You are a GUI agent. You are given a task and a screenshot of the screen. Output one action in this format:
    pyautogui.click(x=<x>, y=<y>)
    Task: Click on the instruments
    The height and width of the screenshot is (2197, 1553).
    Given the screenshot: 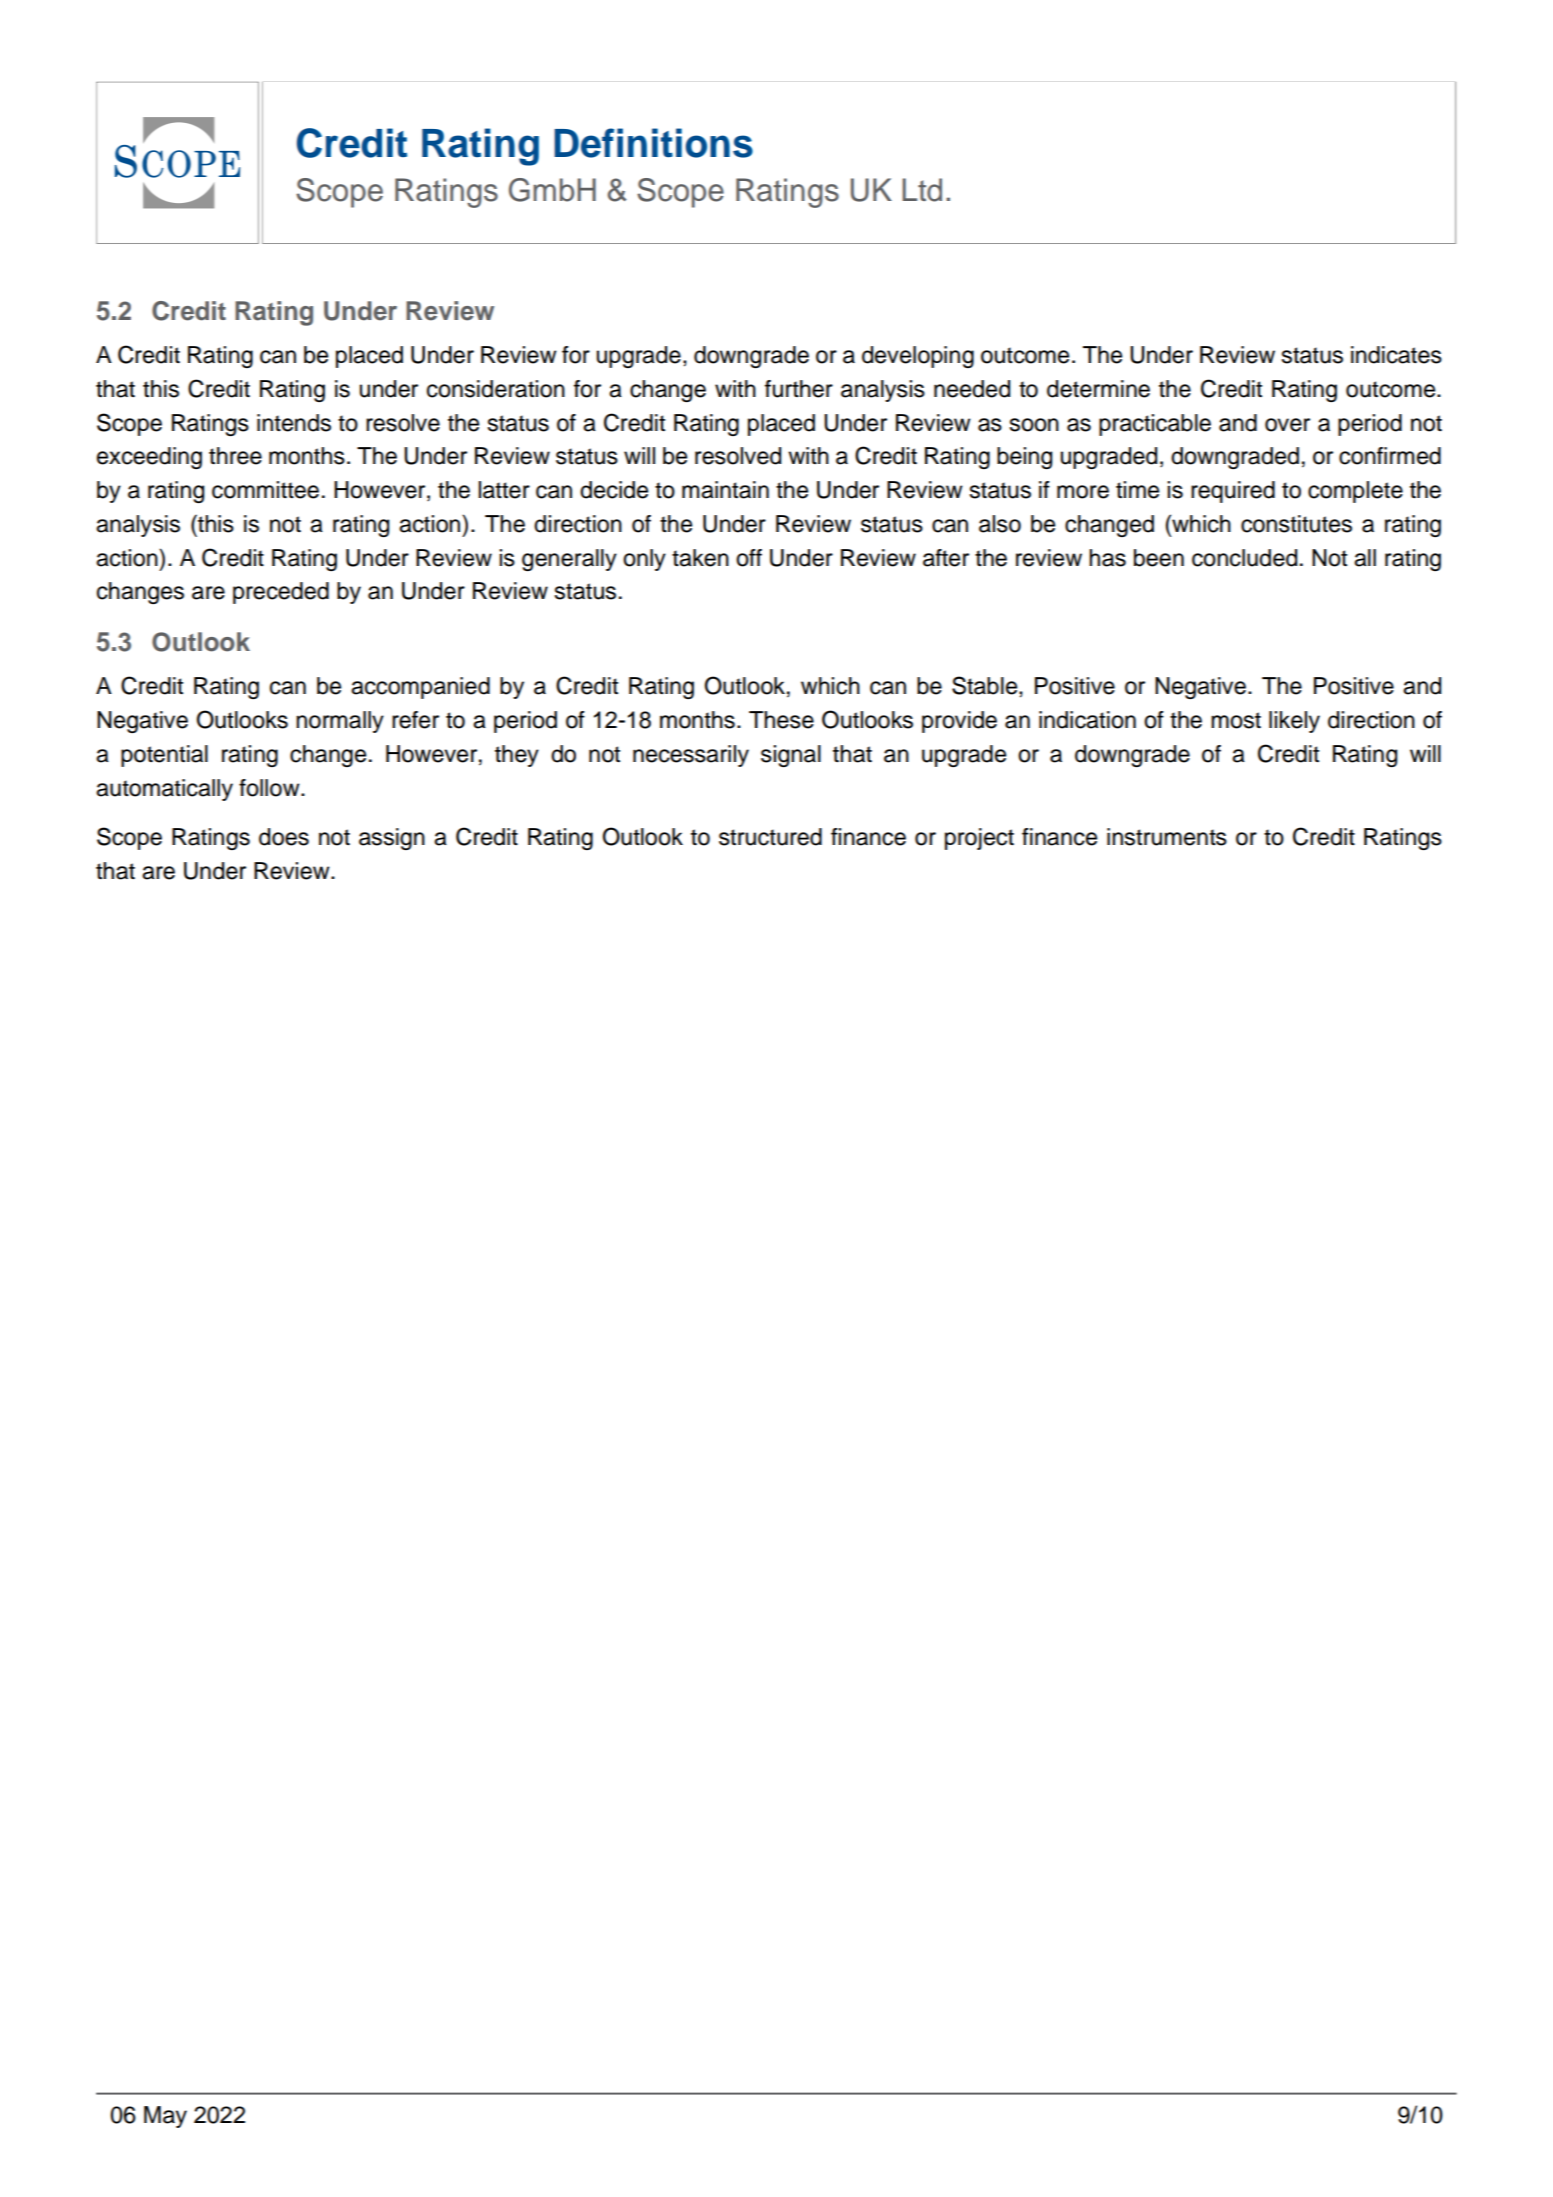 What is the action you would take?
    pyautogui.click(x=1167, y=837)
